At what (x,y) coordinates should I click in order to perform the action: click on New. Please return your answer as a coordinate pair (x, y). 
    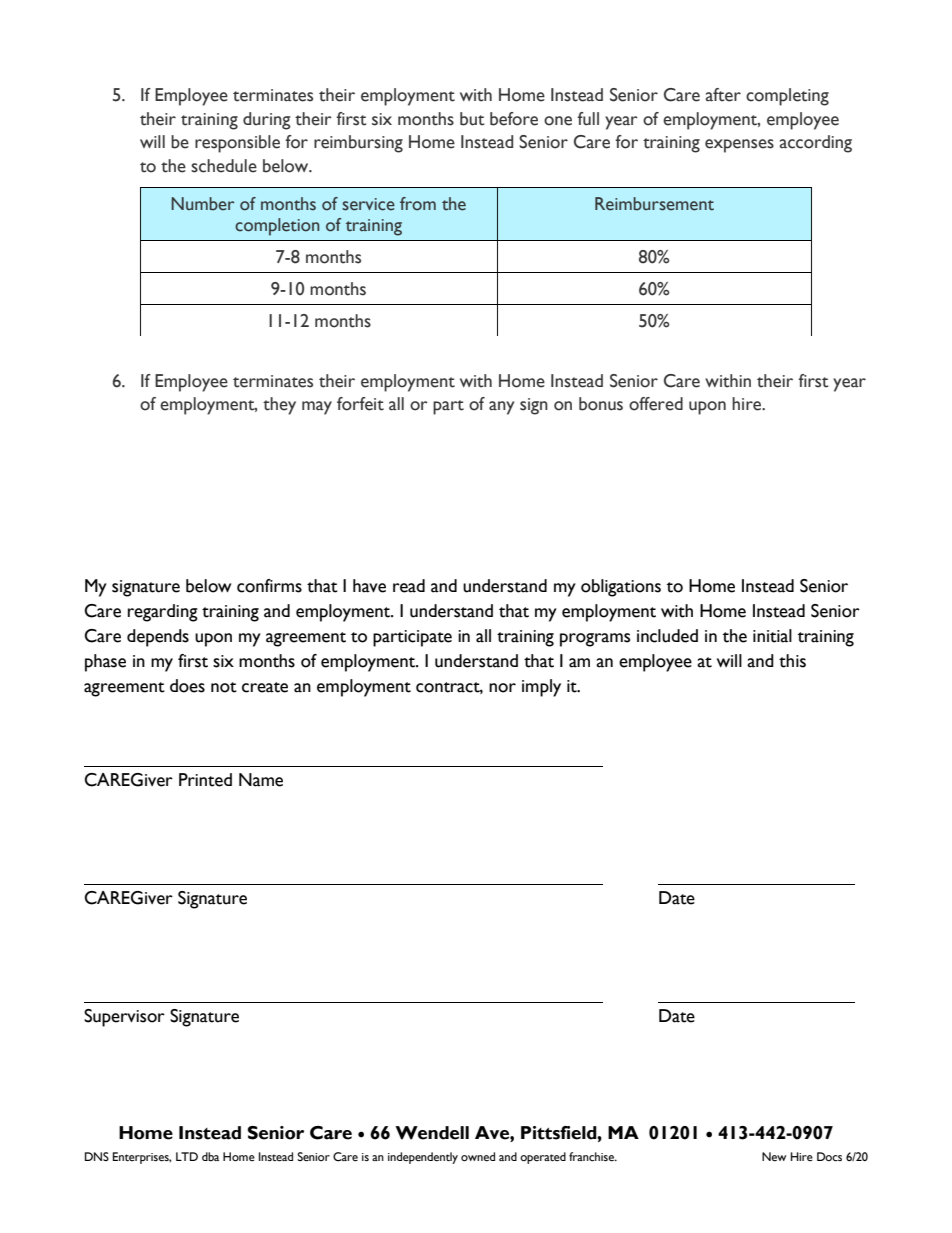
    Looking at the image, I should click on (774, 1157).
